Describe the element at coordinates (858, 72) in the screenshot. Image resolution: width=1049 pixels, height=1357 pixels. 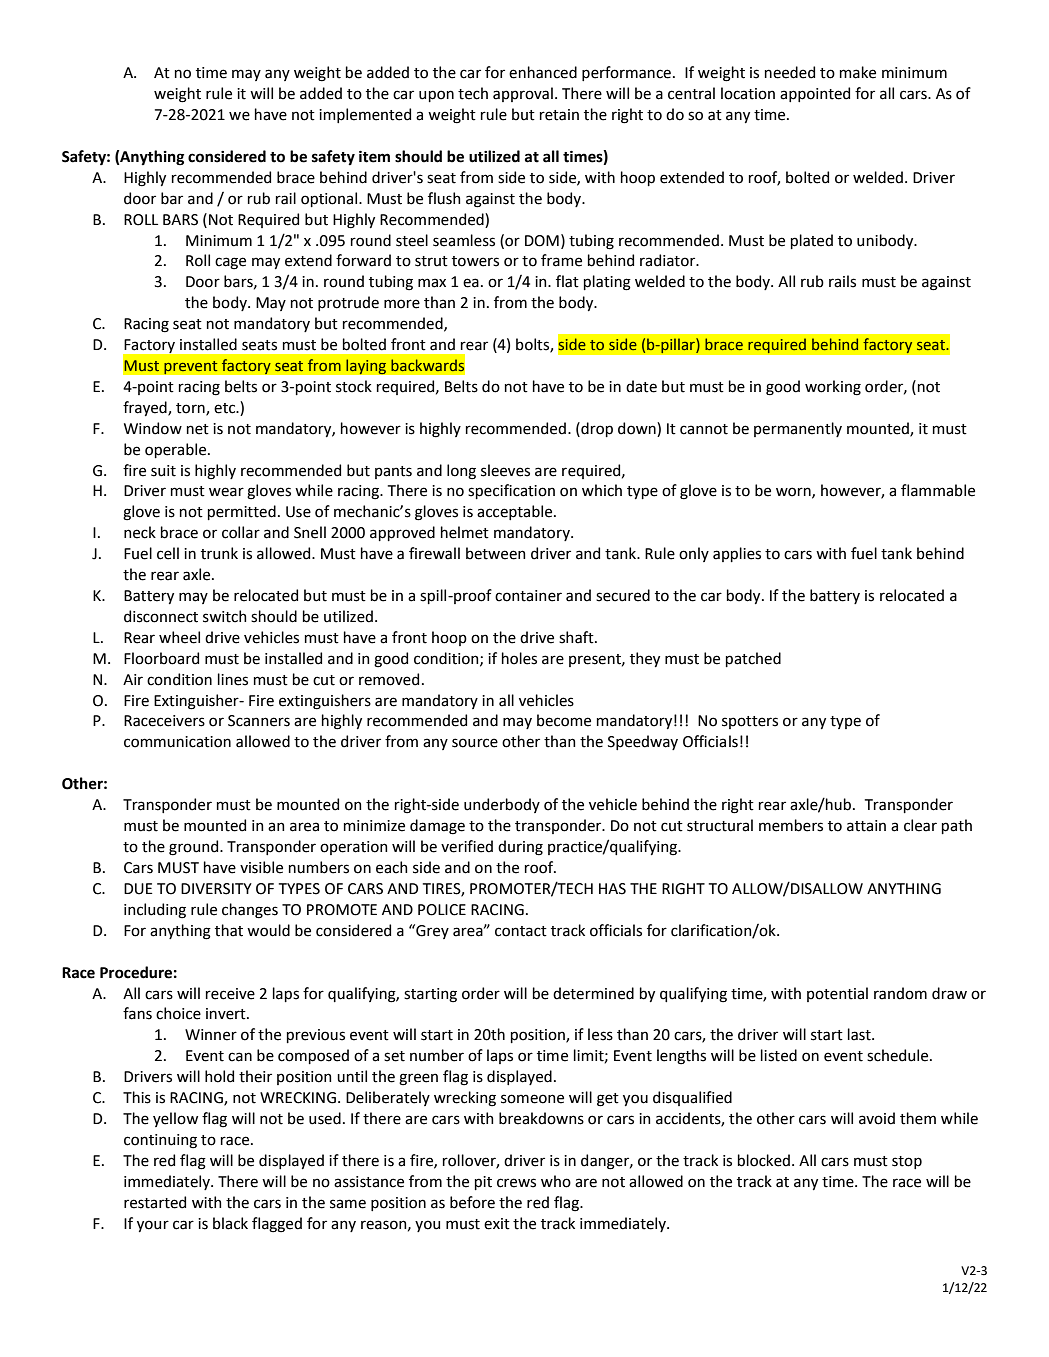
I see `make` at that location.
